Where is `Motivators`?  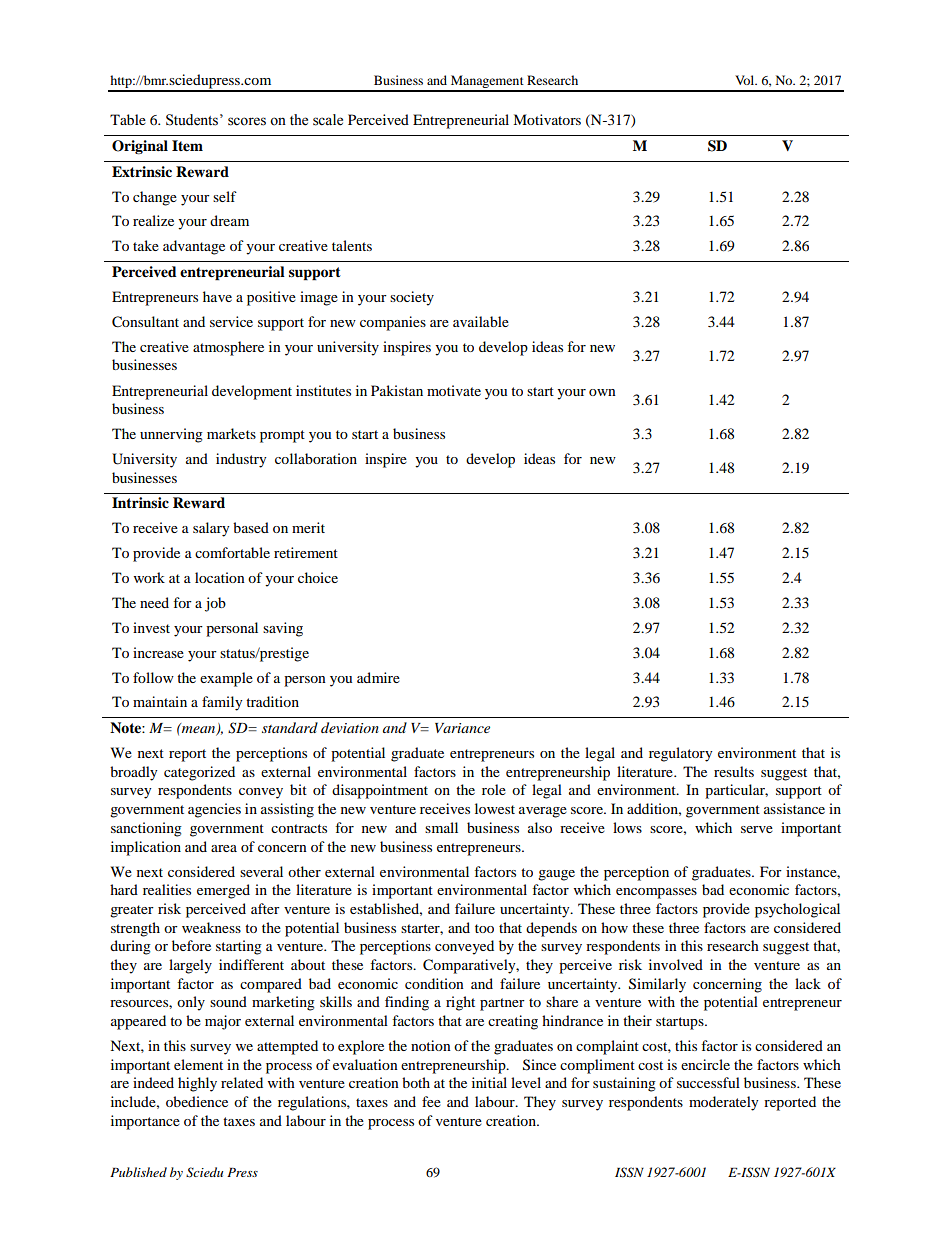
Motivators is located at coordinates (547, 119).
